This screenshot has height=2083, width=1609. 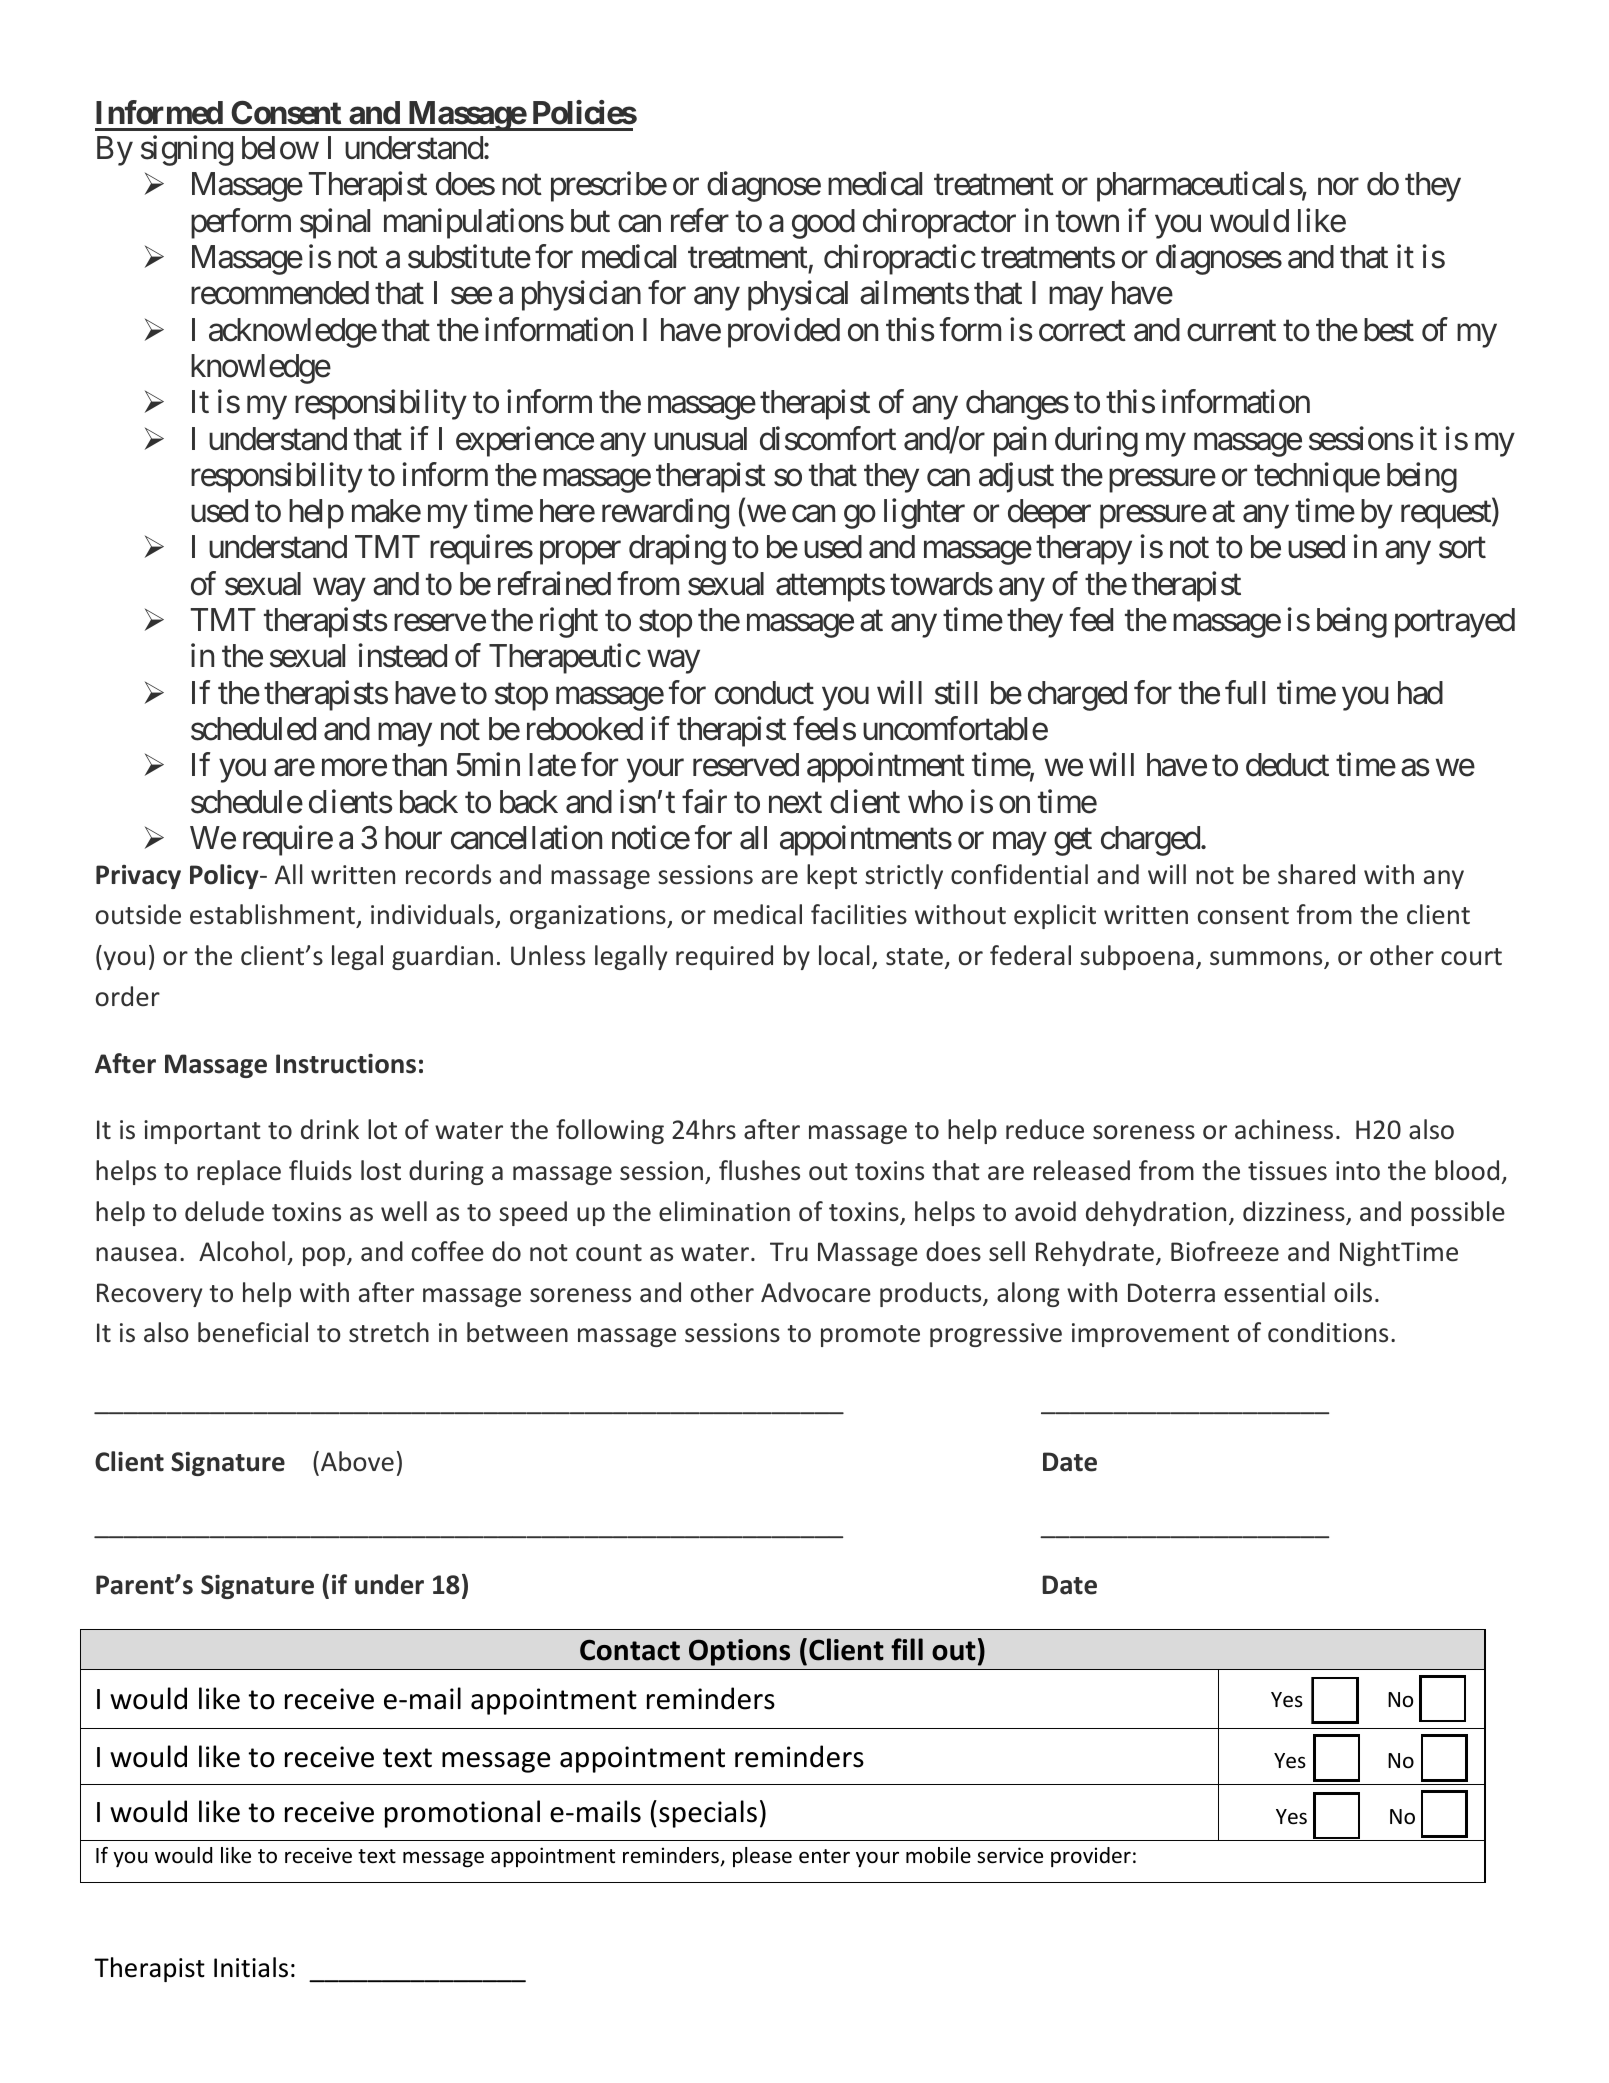 I want to click on conditions, so click(x=1328, y=1332).
